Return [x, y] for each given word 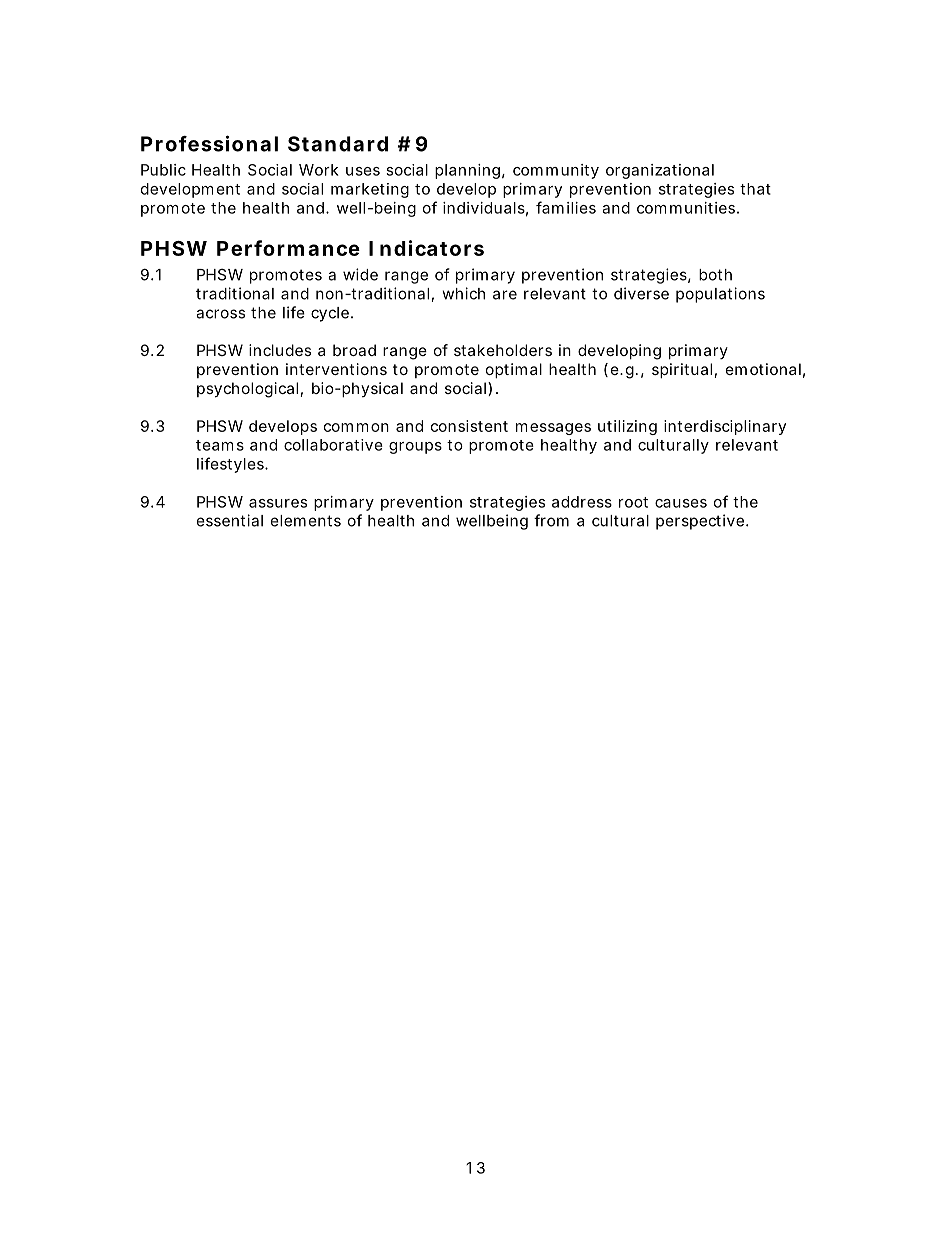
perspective [701, 522]
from [551, 520]
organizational [660, 171]
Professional [209, 143]
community [556, 171]
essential [230, 520]
